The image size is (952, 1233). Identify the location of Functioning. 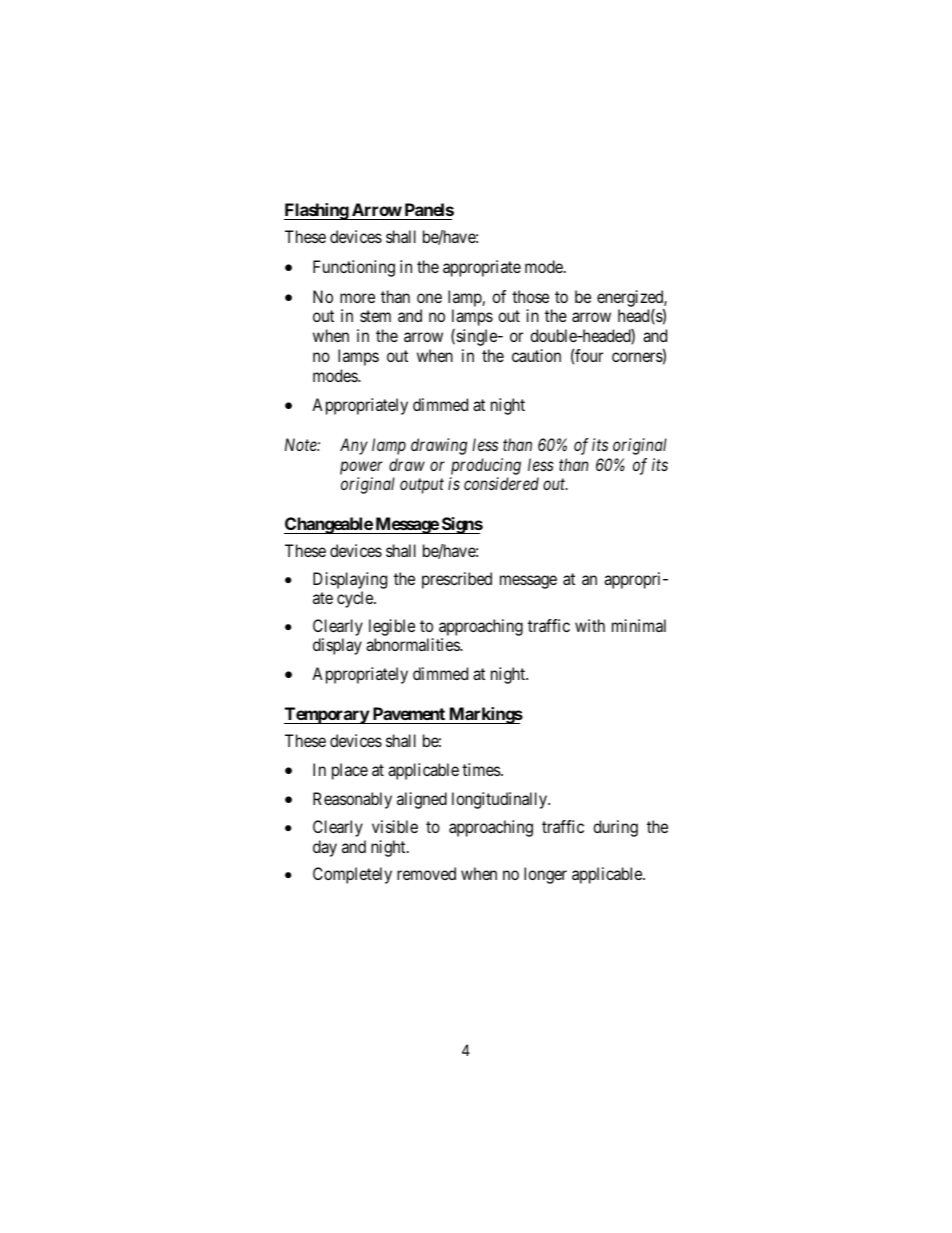
(354, 268).
